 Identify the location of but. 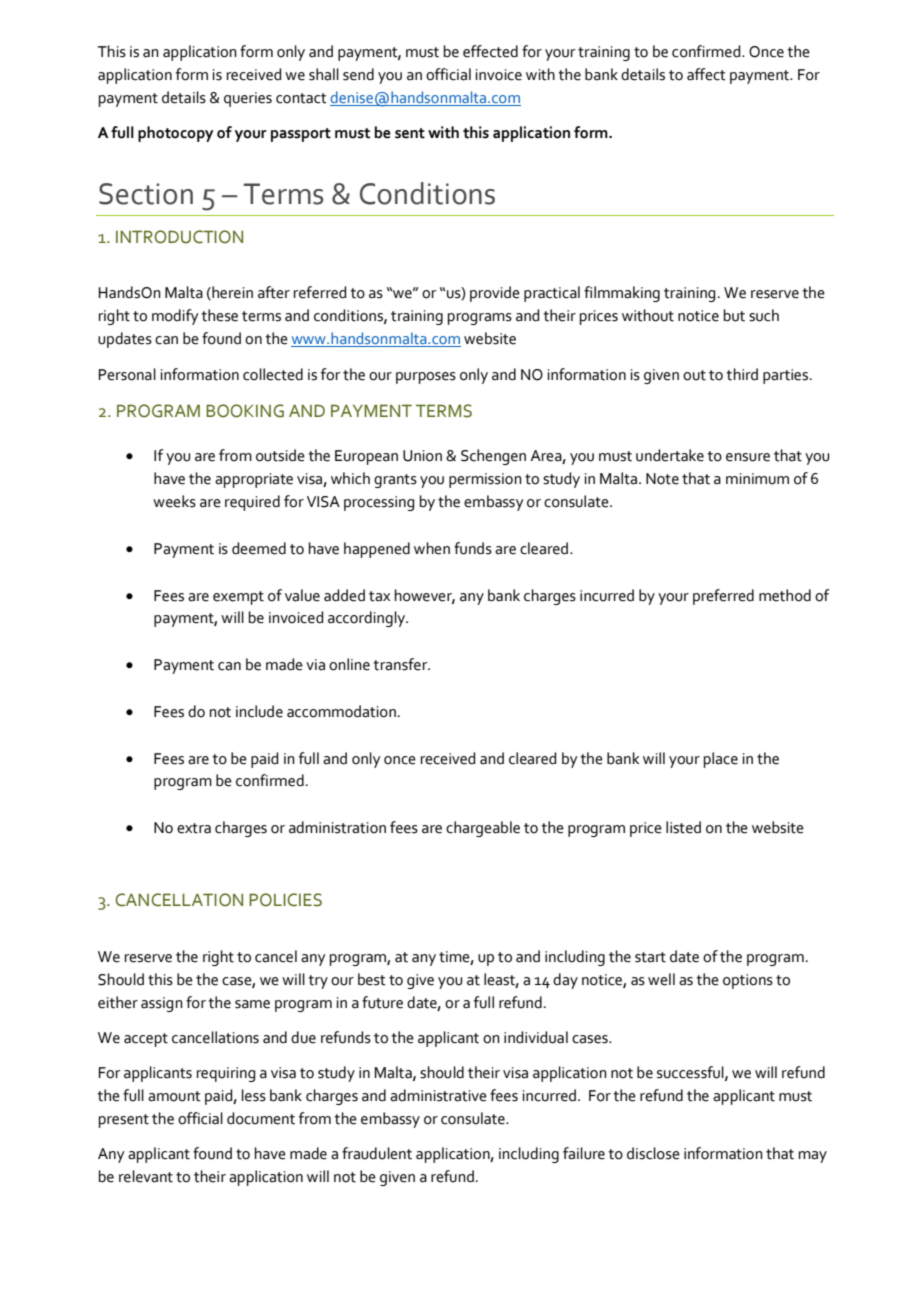
(734, 315).
